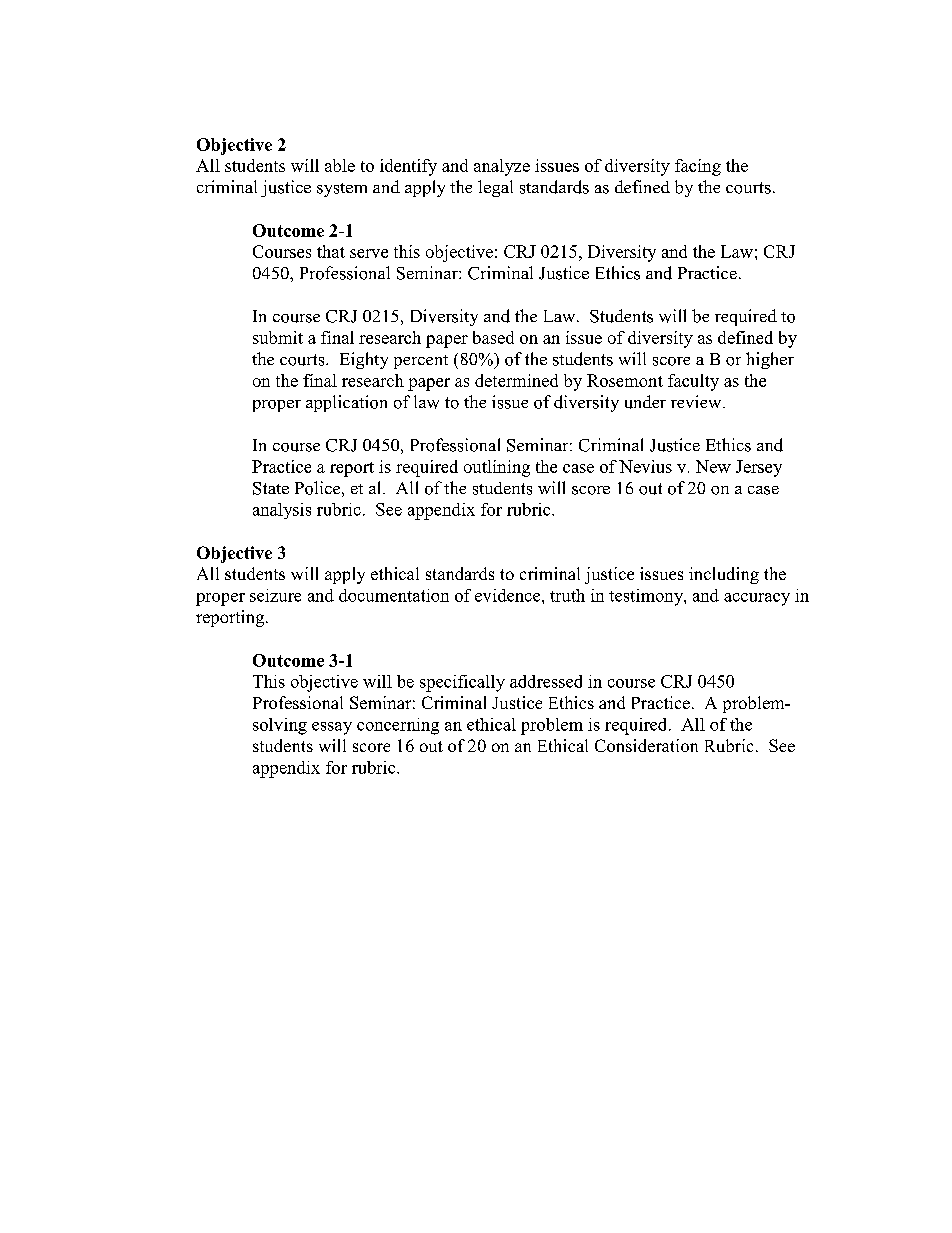 Image resolution: width=952 pixels, height=1233 pixels. What do you see at coordinates (509, 595) in the screenshot?
I see `evidence` at bounding box center [509, 595].
